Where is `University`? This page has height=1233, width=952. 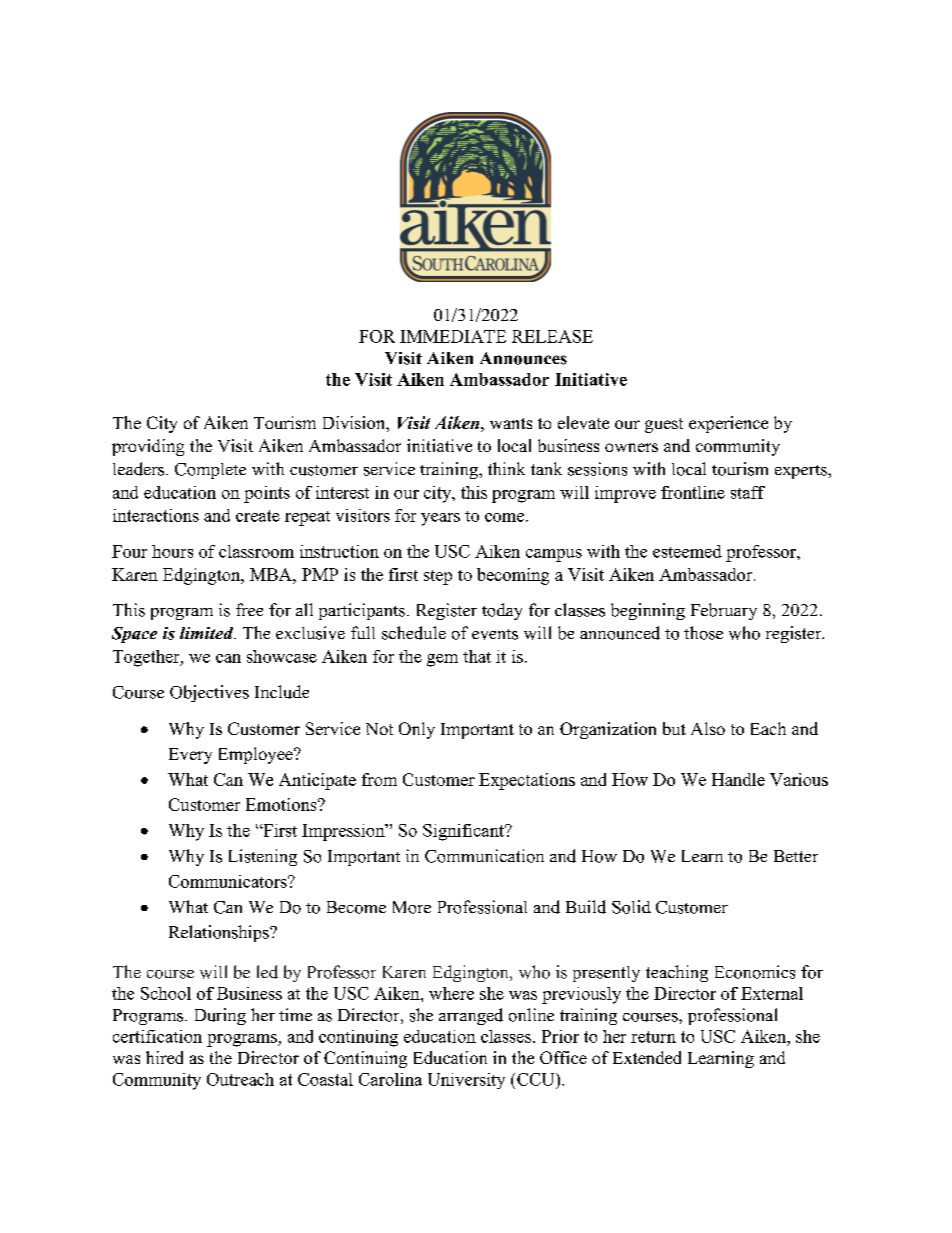 University is located at coordinates (466, 1081).
